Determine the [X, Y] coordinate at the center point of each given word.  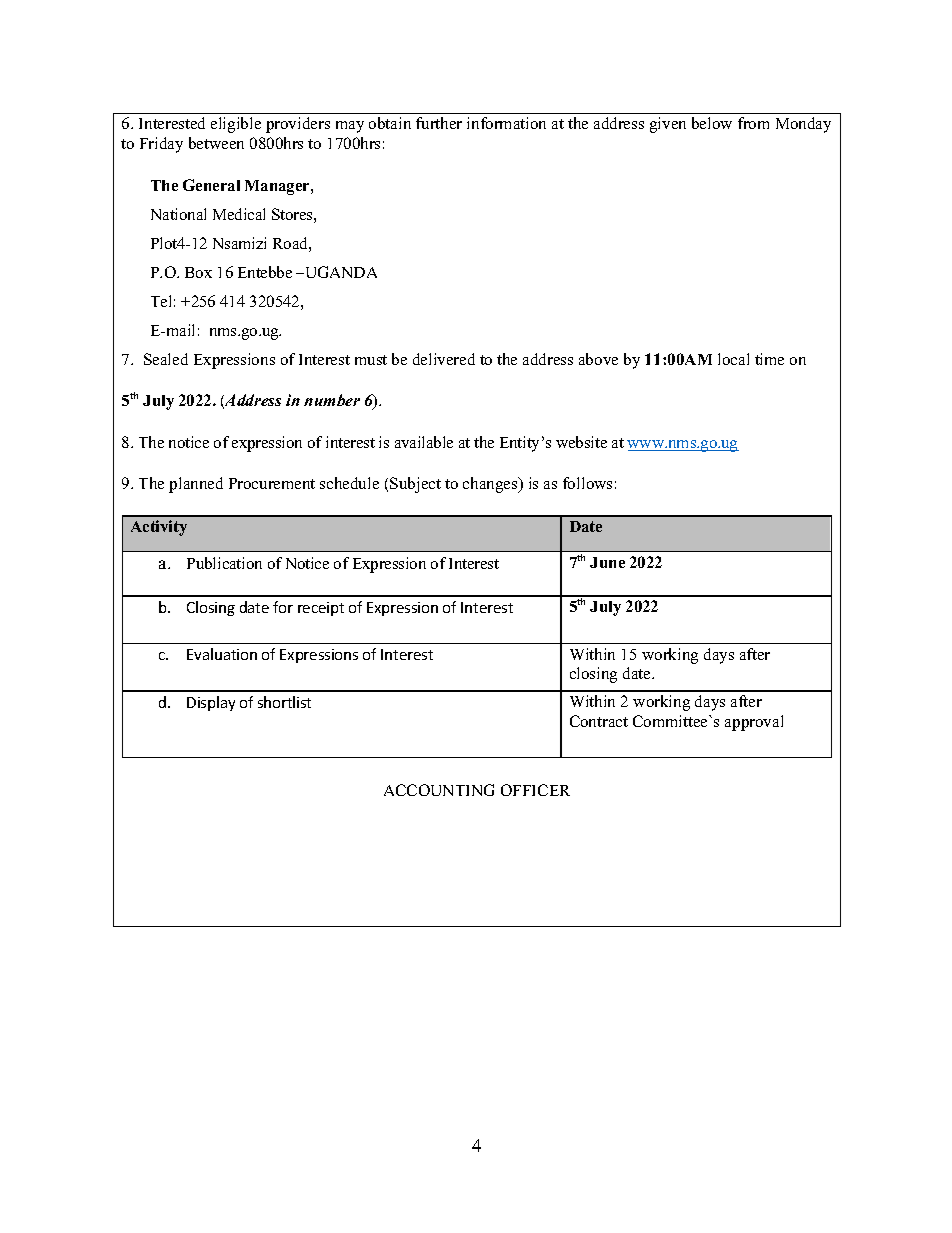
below [712, 123]
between [216, 143]
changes [491, 485]
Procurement [272, 483]
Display [211, 703]
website [581, 442]
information [506, 123]
